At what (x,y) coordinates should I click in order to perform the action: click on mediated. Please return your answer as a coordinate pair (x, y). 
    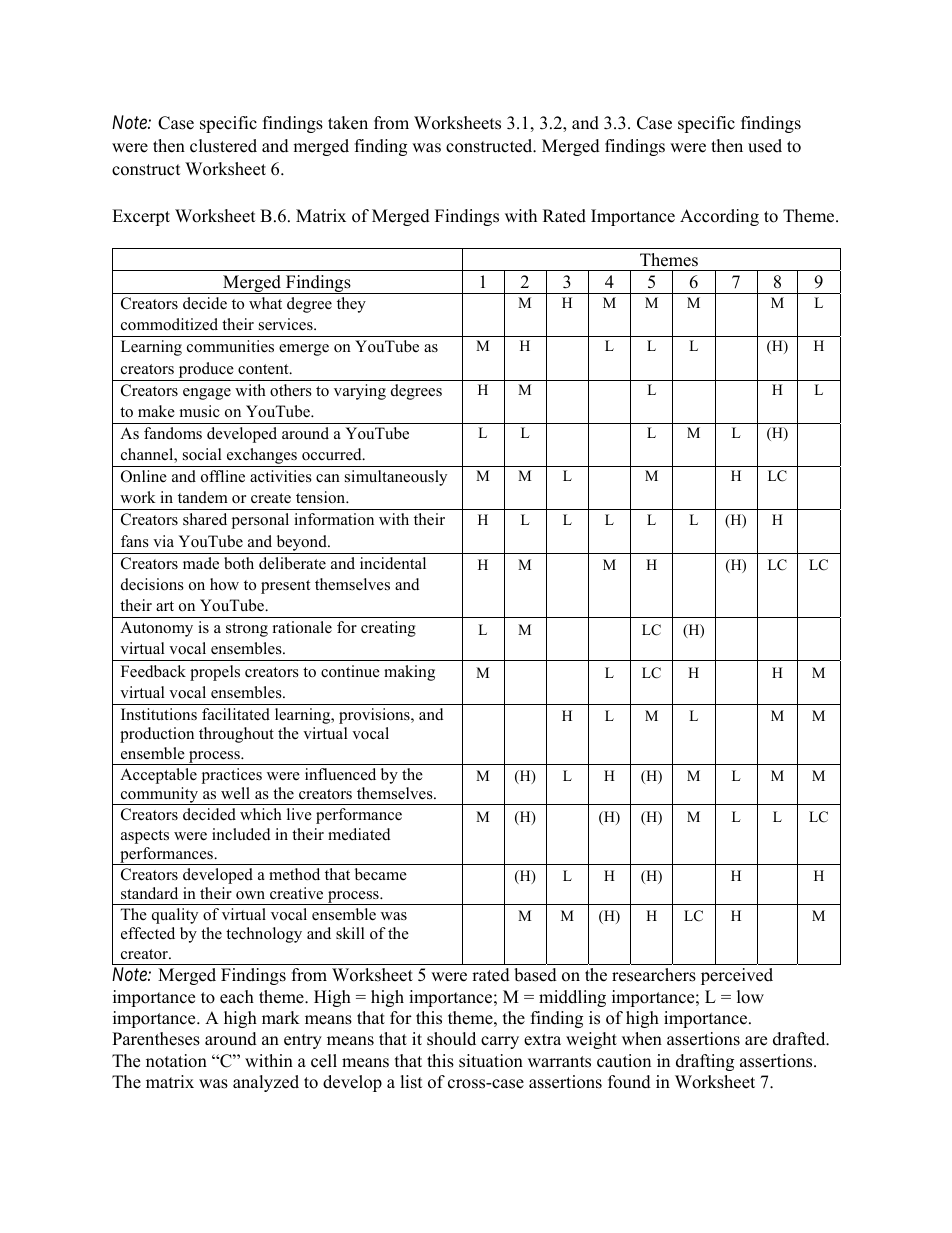
    Looking at the image, I should click on (359, 834).
